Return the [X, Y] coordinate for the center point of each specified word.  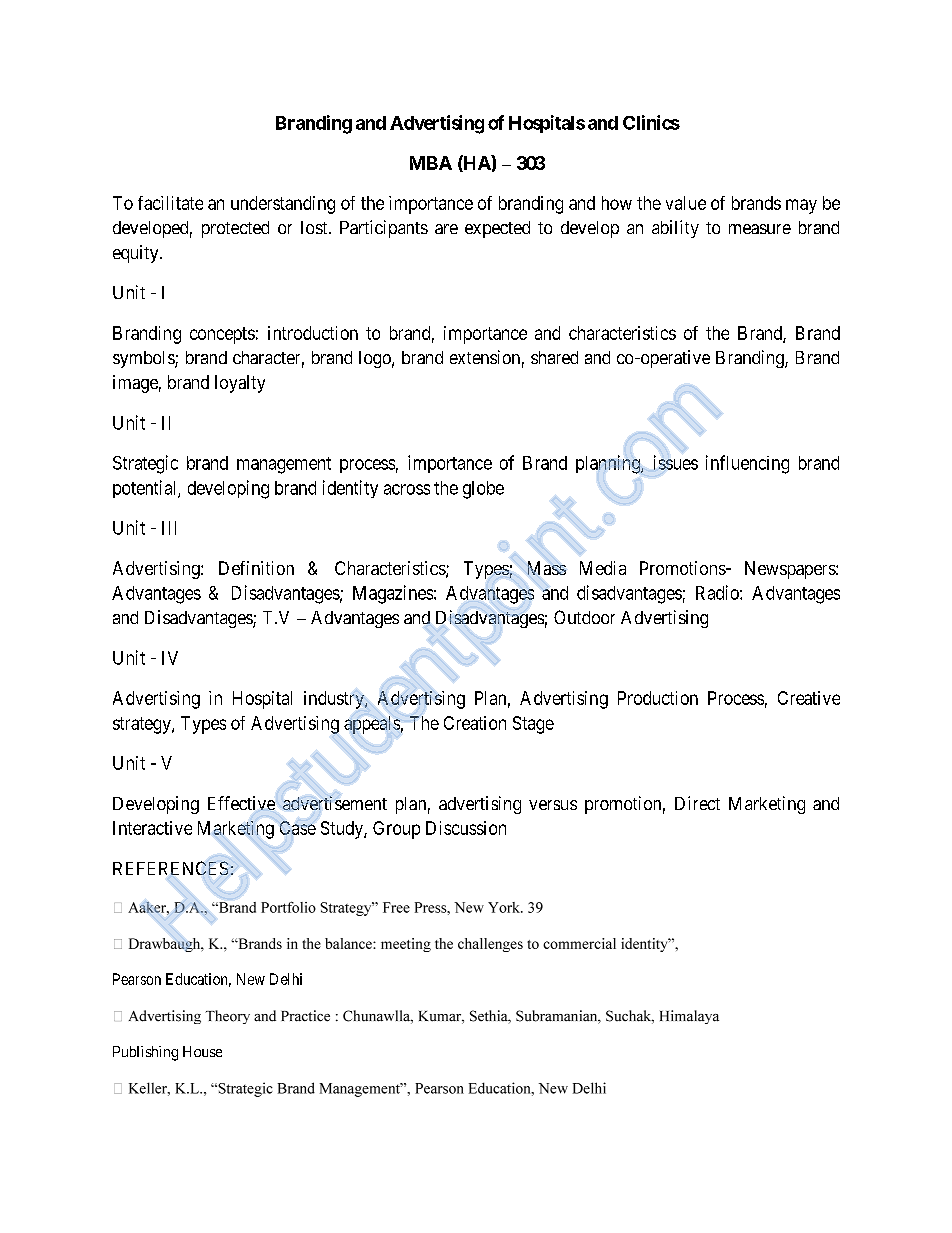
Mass [547, 568]
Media [603, 568]
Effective [241, 803]
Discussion [466, 828]
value [686, 203]
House [202, 1051]
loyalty [240, 384]
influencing [747, 464]
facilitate [170, 203]
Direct [697, 803]
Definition [256, 568]
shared [554, 357]
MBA [431, 163]
